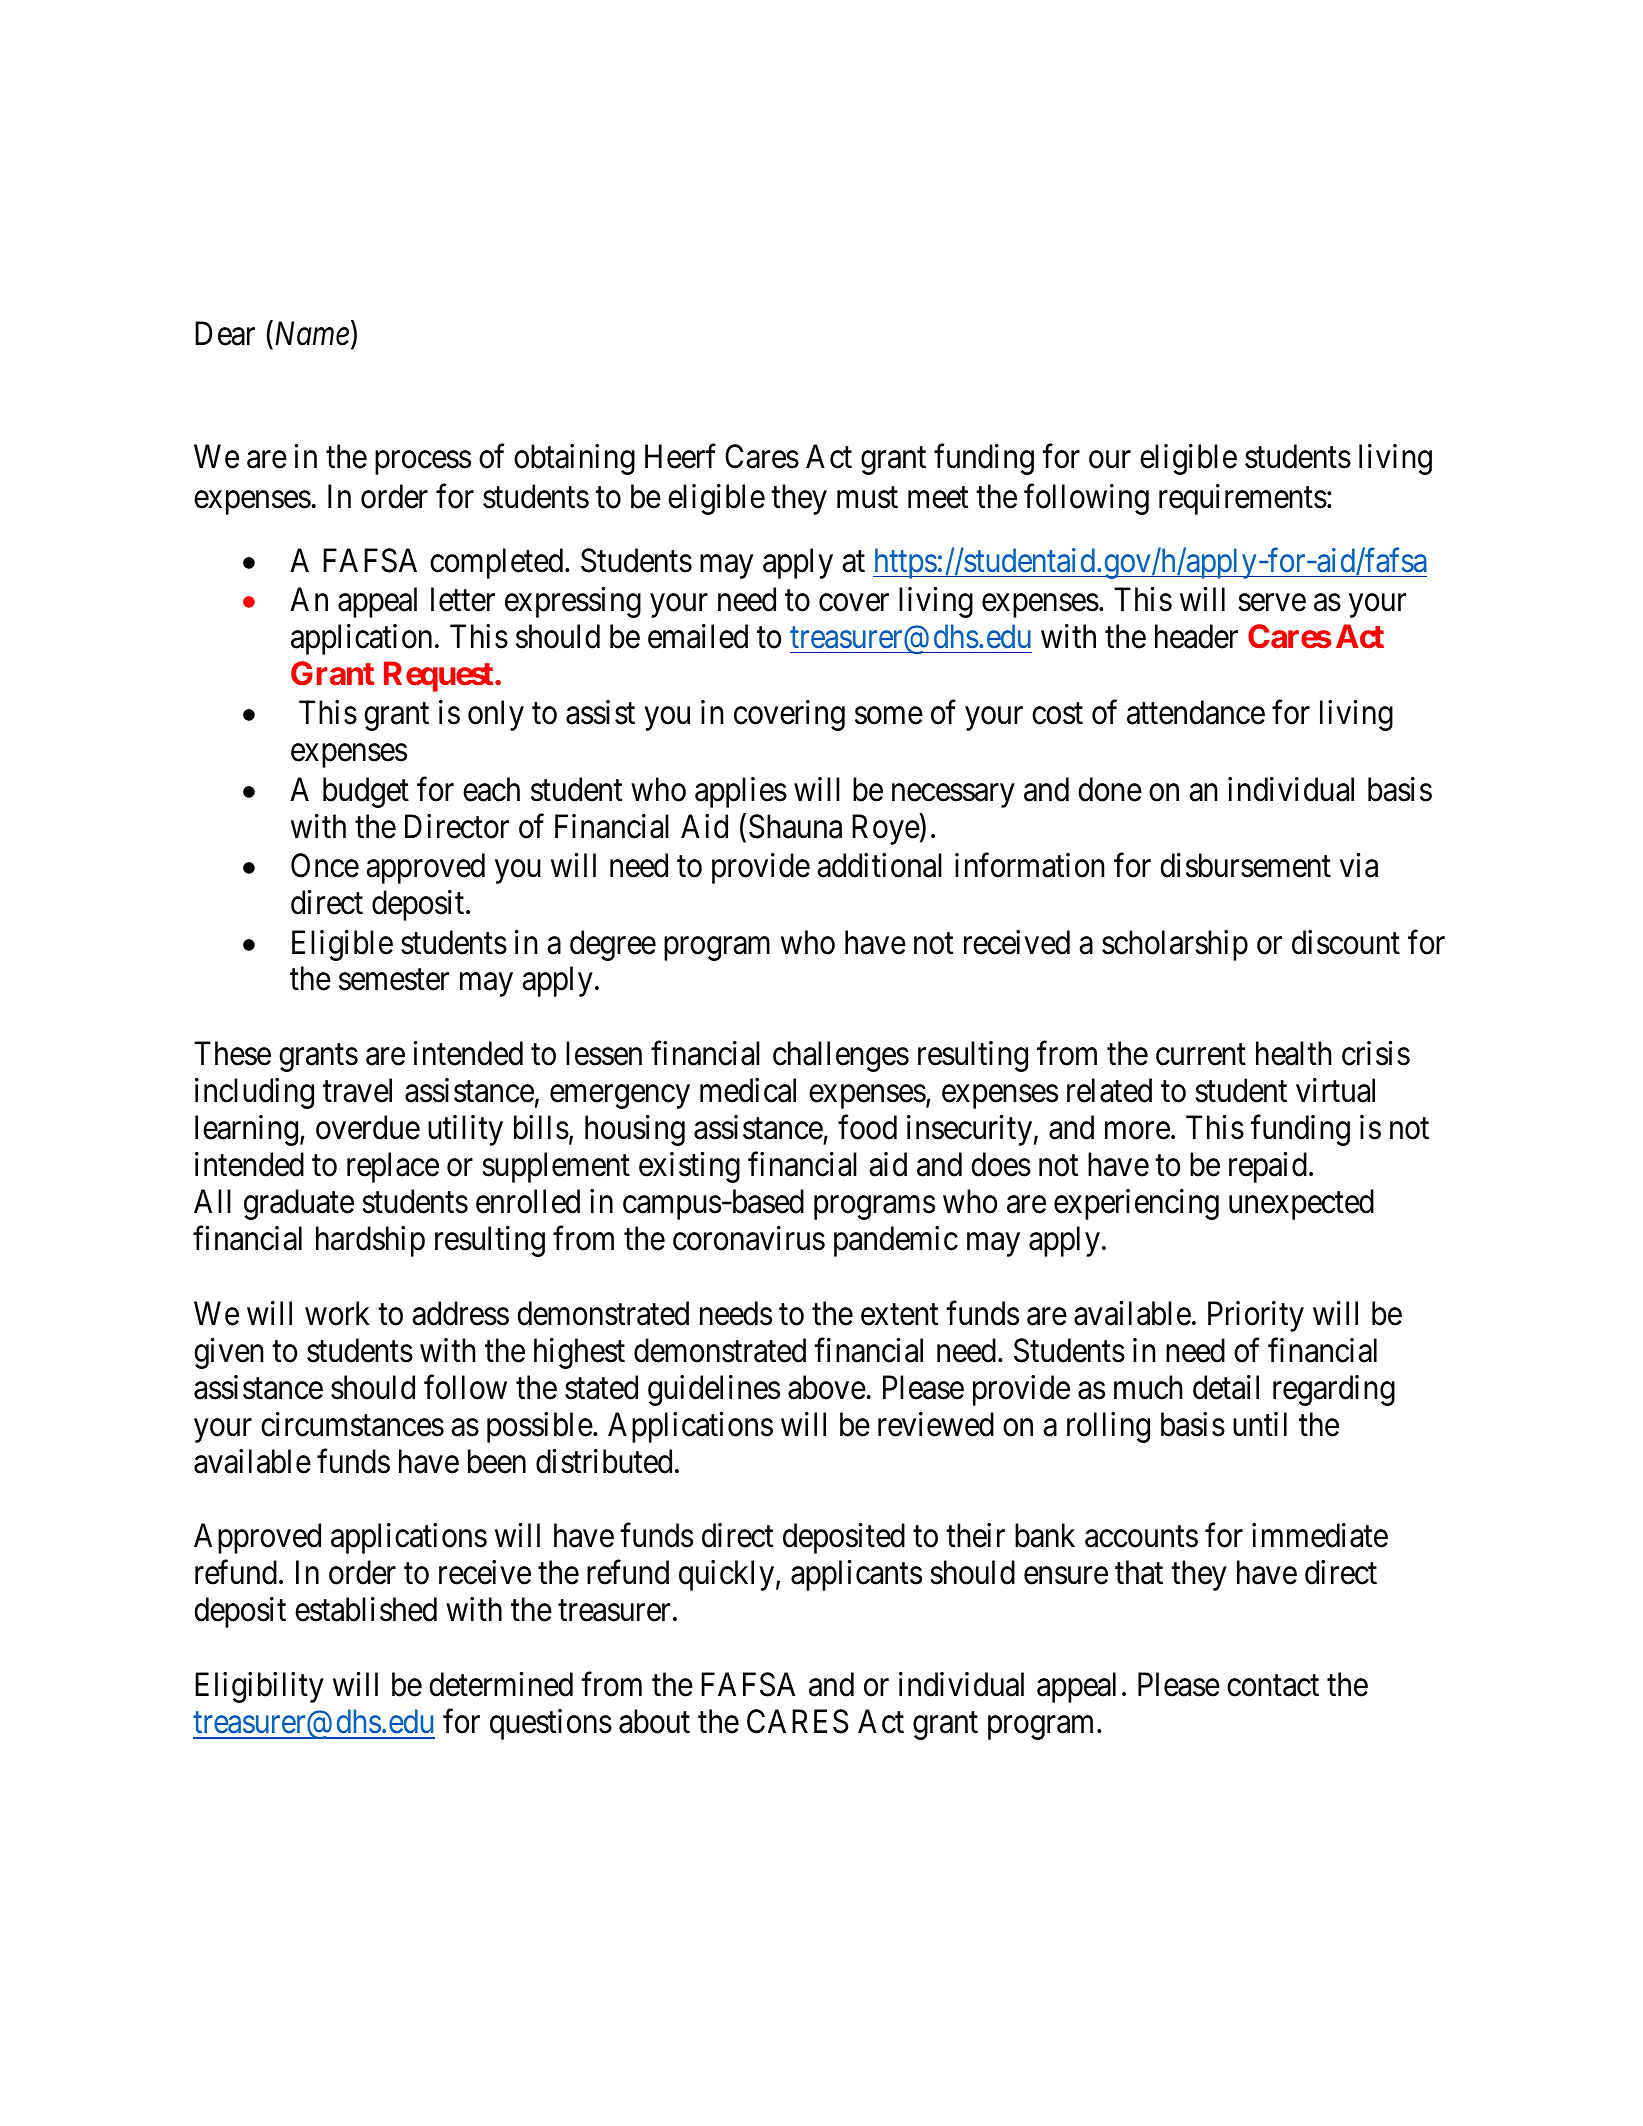  What do you see at coordinates (938, 498) in the document?
I see `meet` at bounding box center [938, 498].
